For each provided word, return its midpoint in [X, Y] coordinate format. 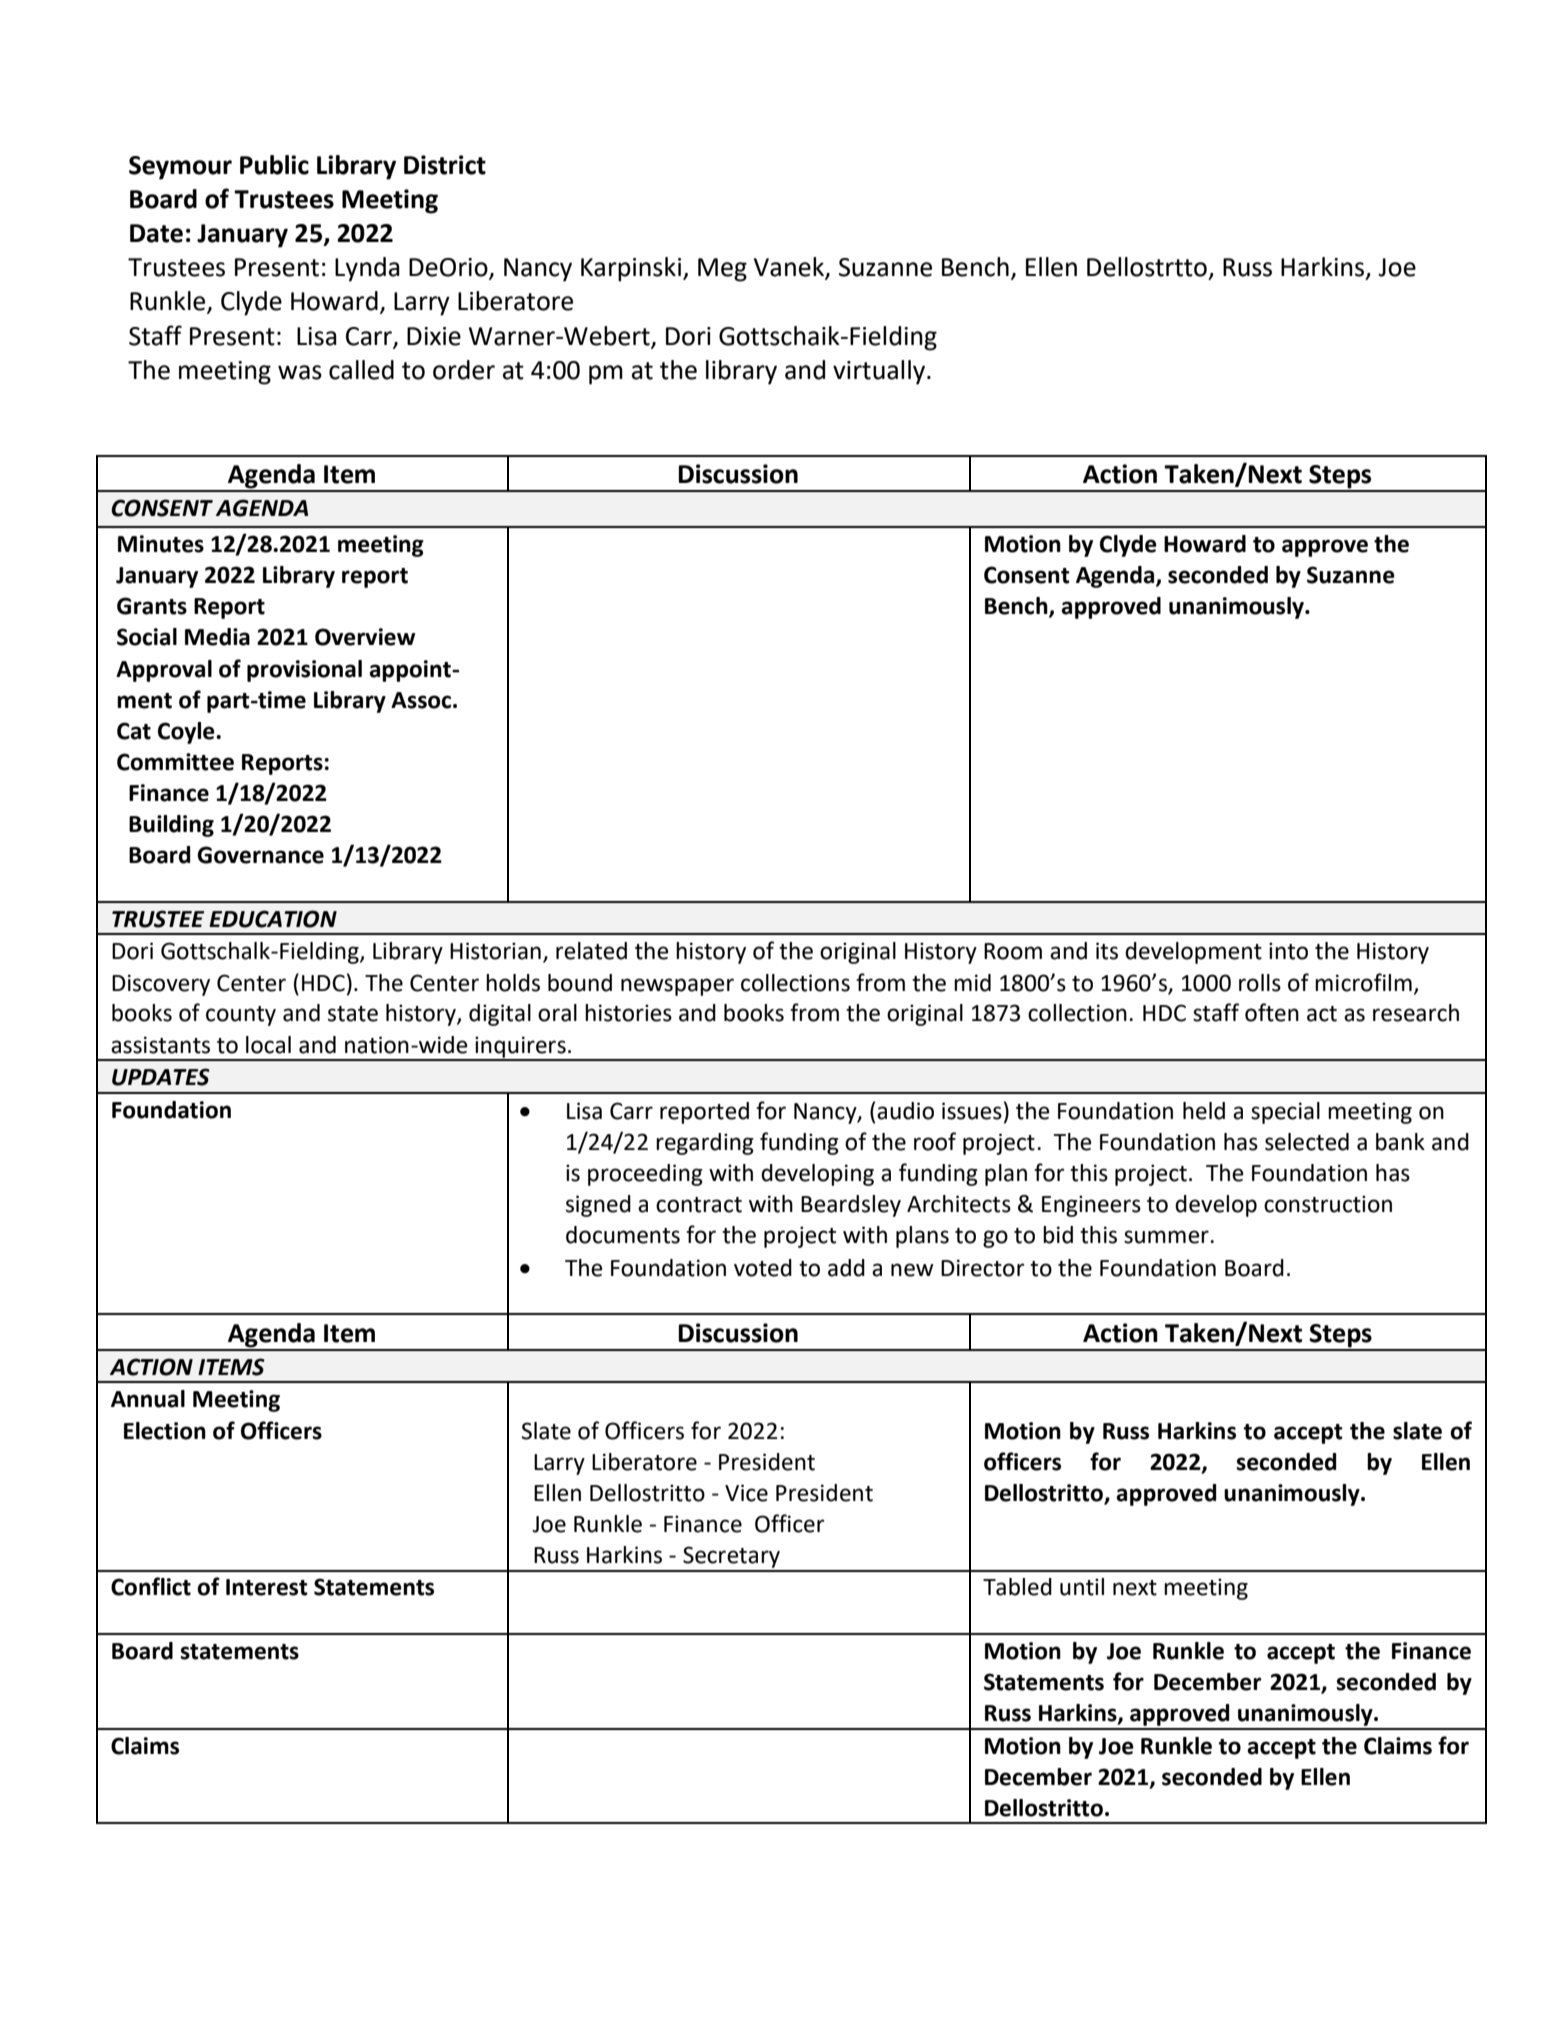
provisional [304, 671]
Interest [267, 1587]
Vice [746, 1493]
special [1285, 1113]
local [268, 1045]
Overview [365, 637]
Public [274, 165]
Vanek [790, 268]
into [1288, 951]
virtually [879, 372]
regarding [705, 1144]
